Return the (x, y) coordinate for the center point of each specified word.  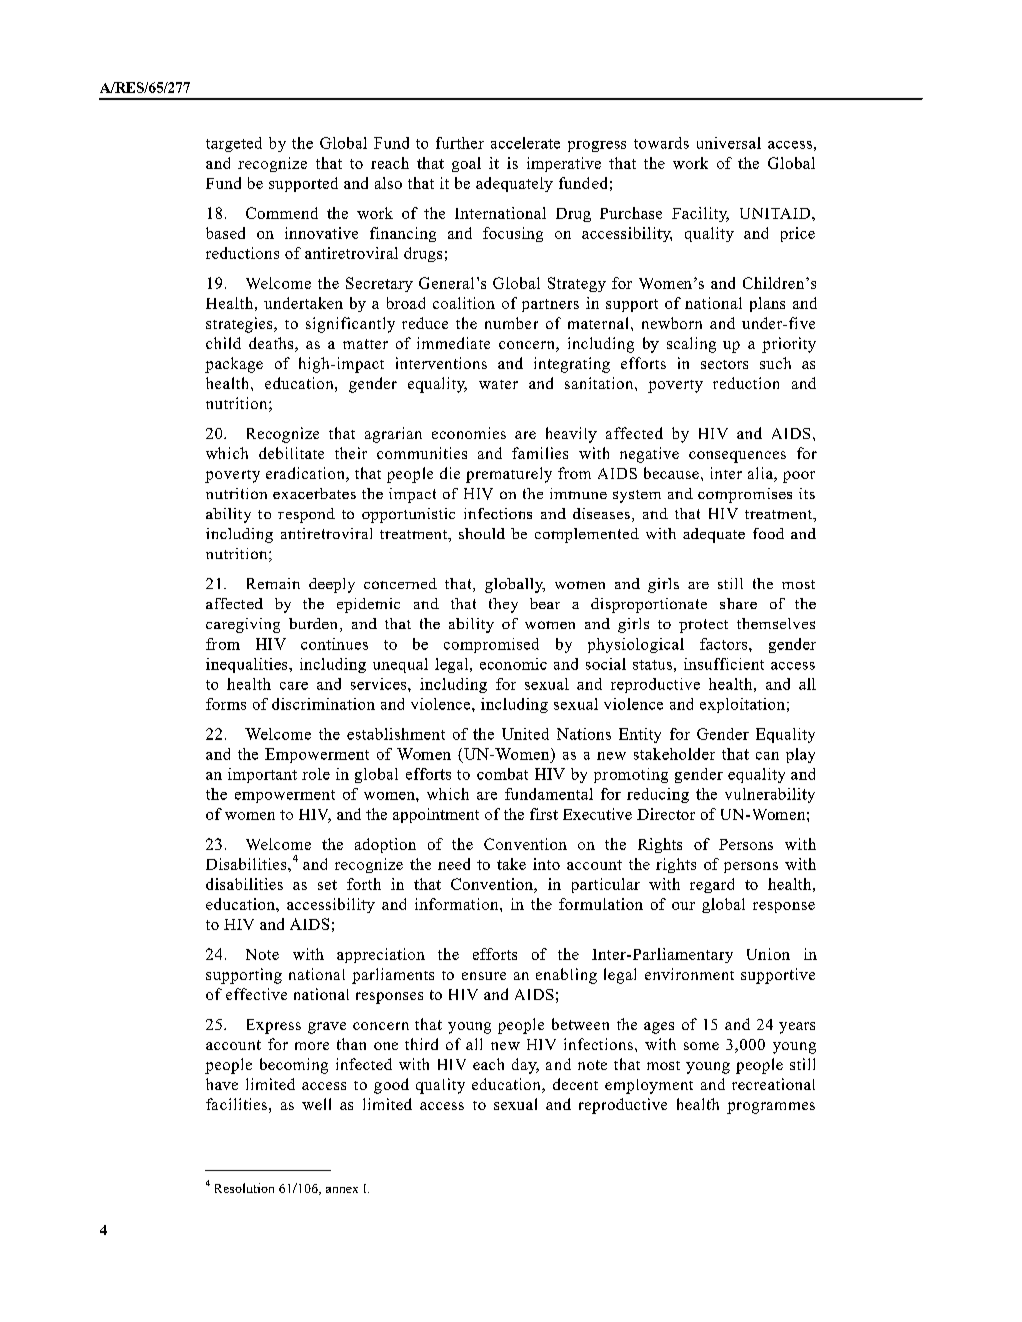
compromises (745, 495)
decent (575, 1084)
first (544, 814)
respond (306, 515)
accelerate (525, 143)
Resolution (244, 1188)
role (316, 774)
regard (712, 885)
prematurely (509, 475)
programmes (771, 1108)
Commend (282, 213)
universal (729, 143)
